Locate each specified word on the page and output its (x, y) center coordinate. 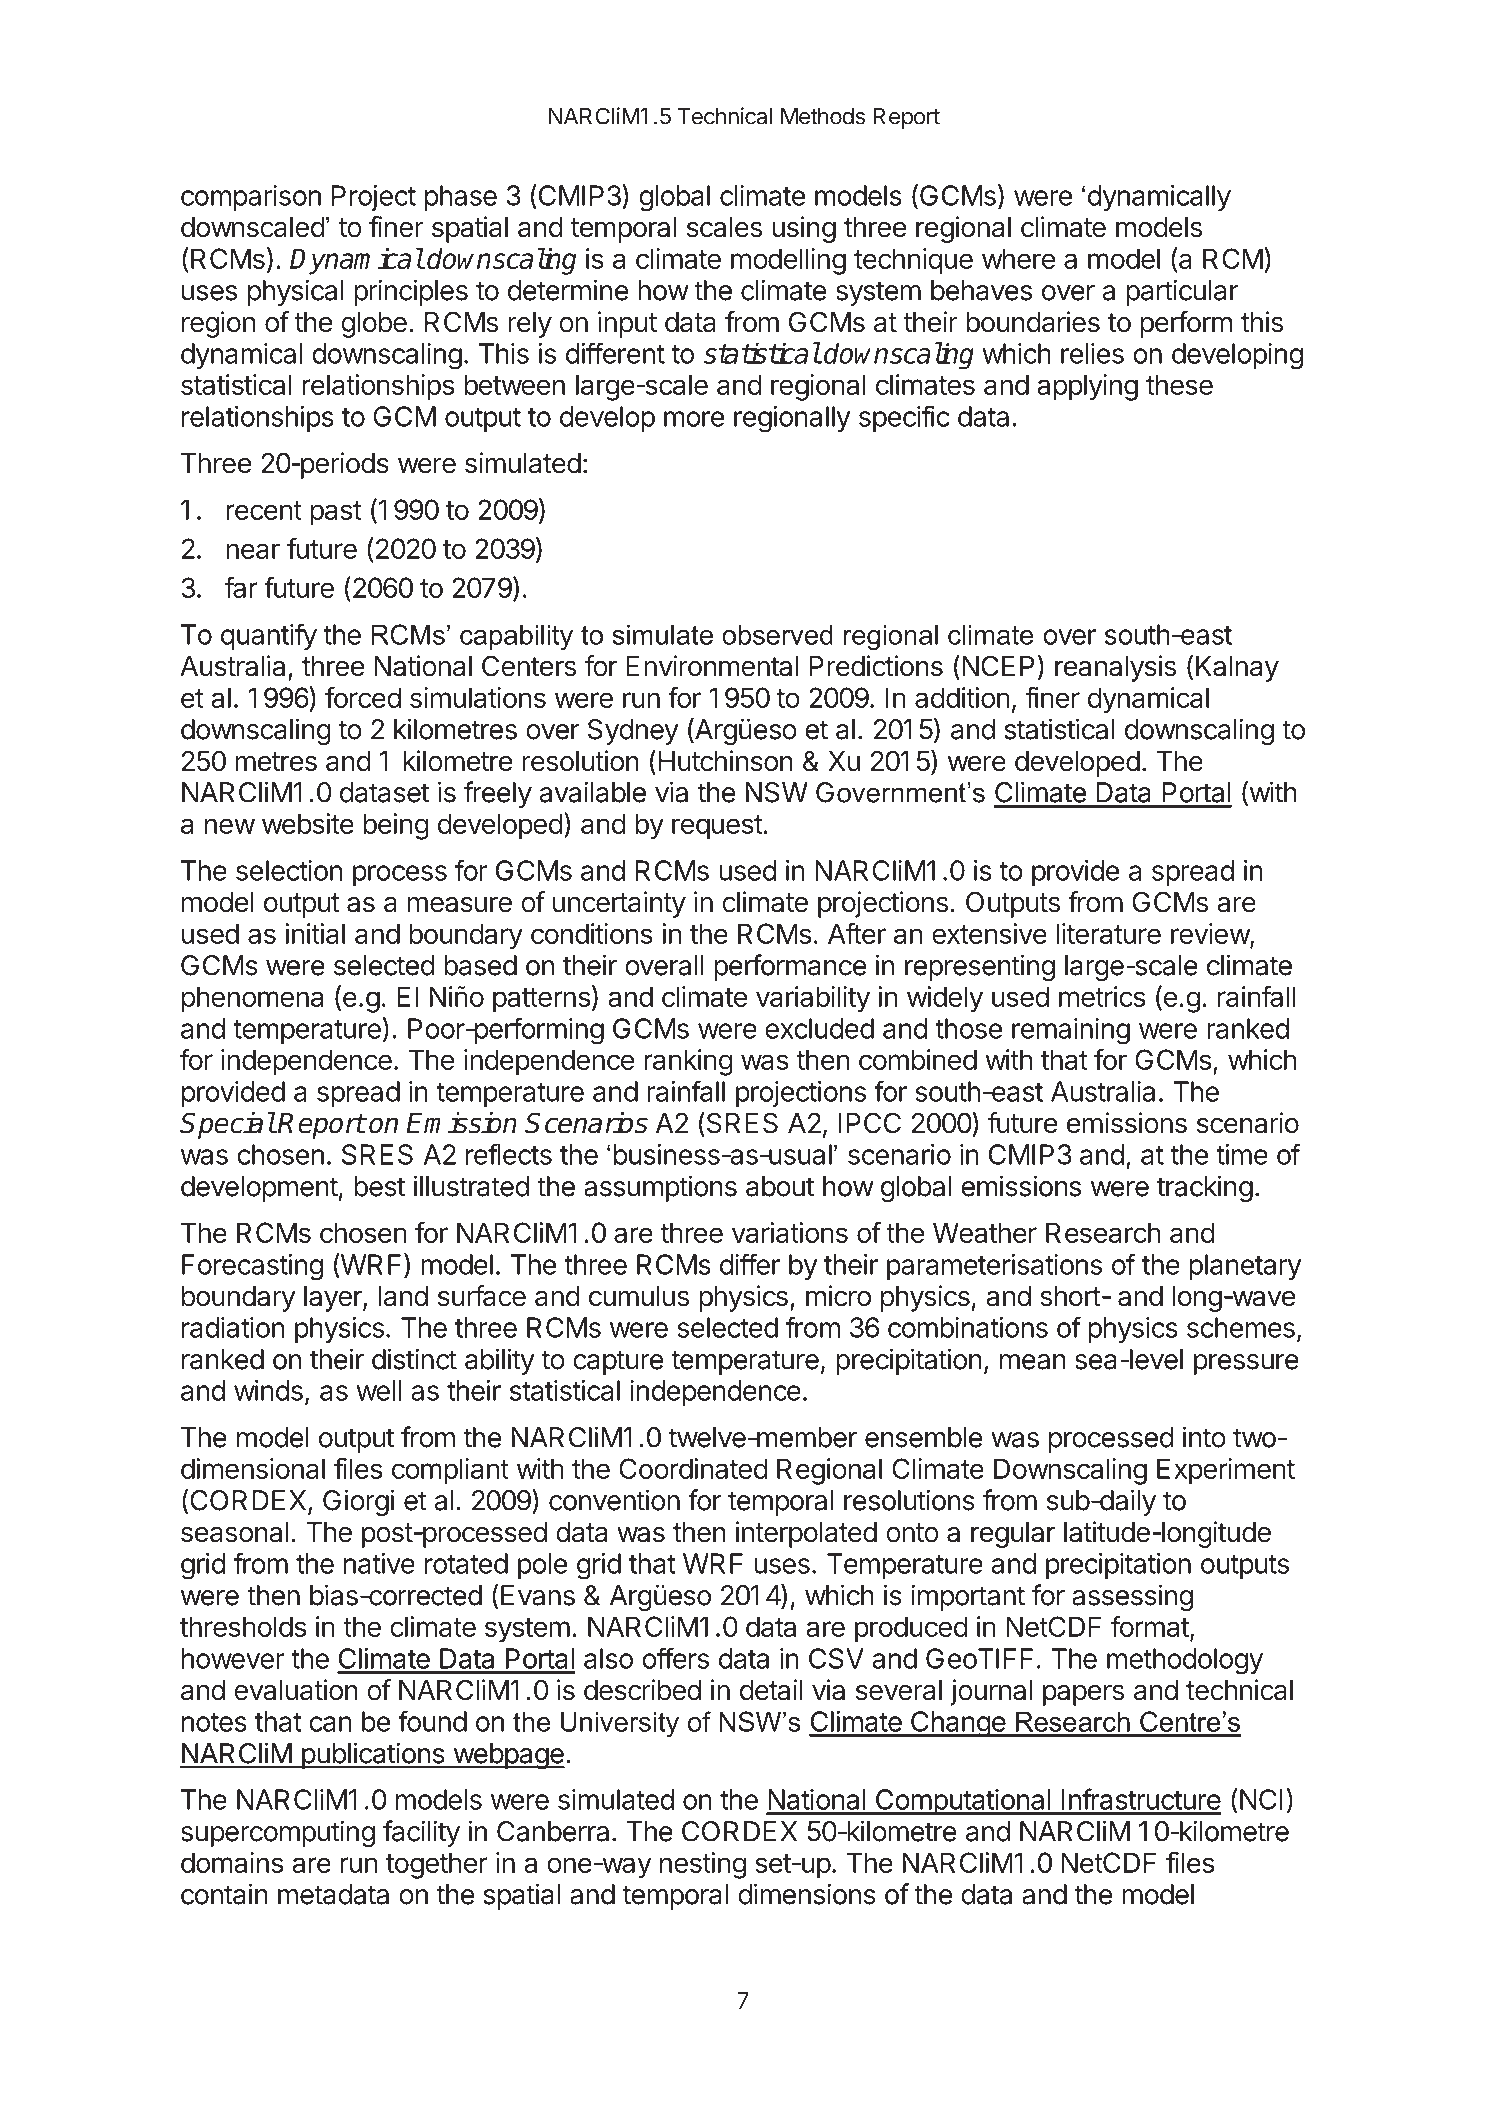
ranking (688, 1062)
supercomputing (278, 1833)
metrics (1102, 996)
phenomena (252, 999)
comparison (251, 198)
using (804, 229)
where (1018, 258)
